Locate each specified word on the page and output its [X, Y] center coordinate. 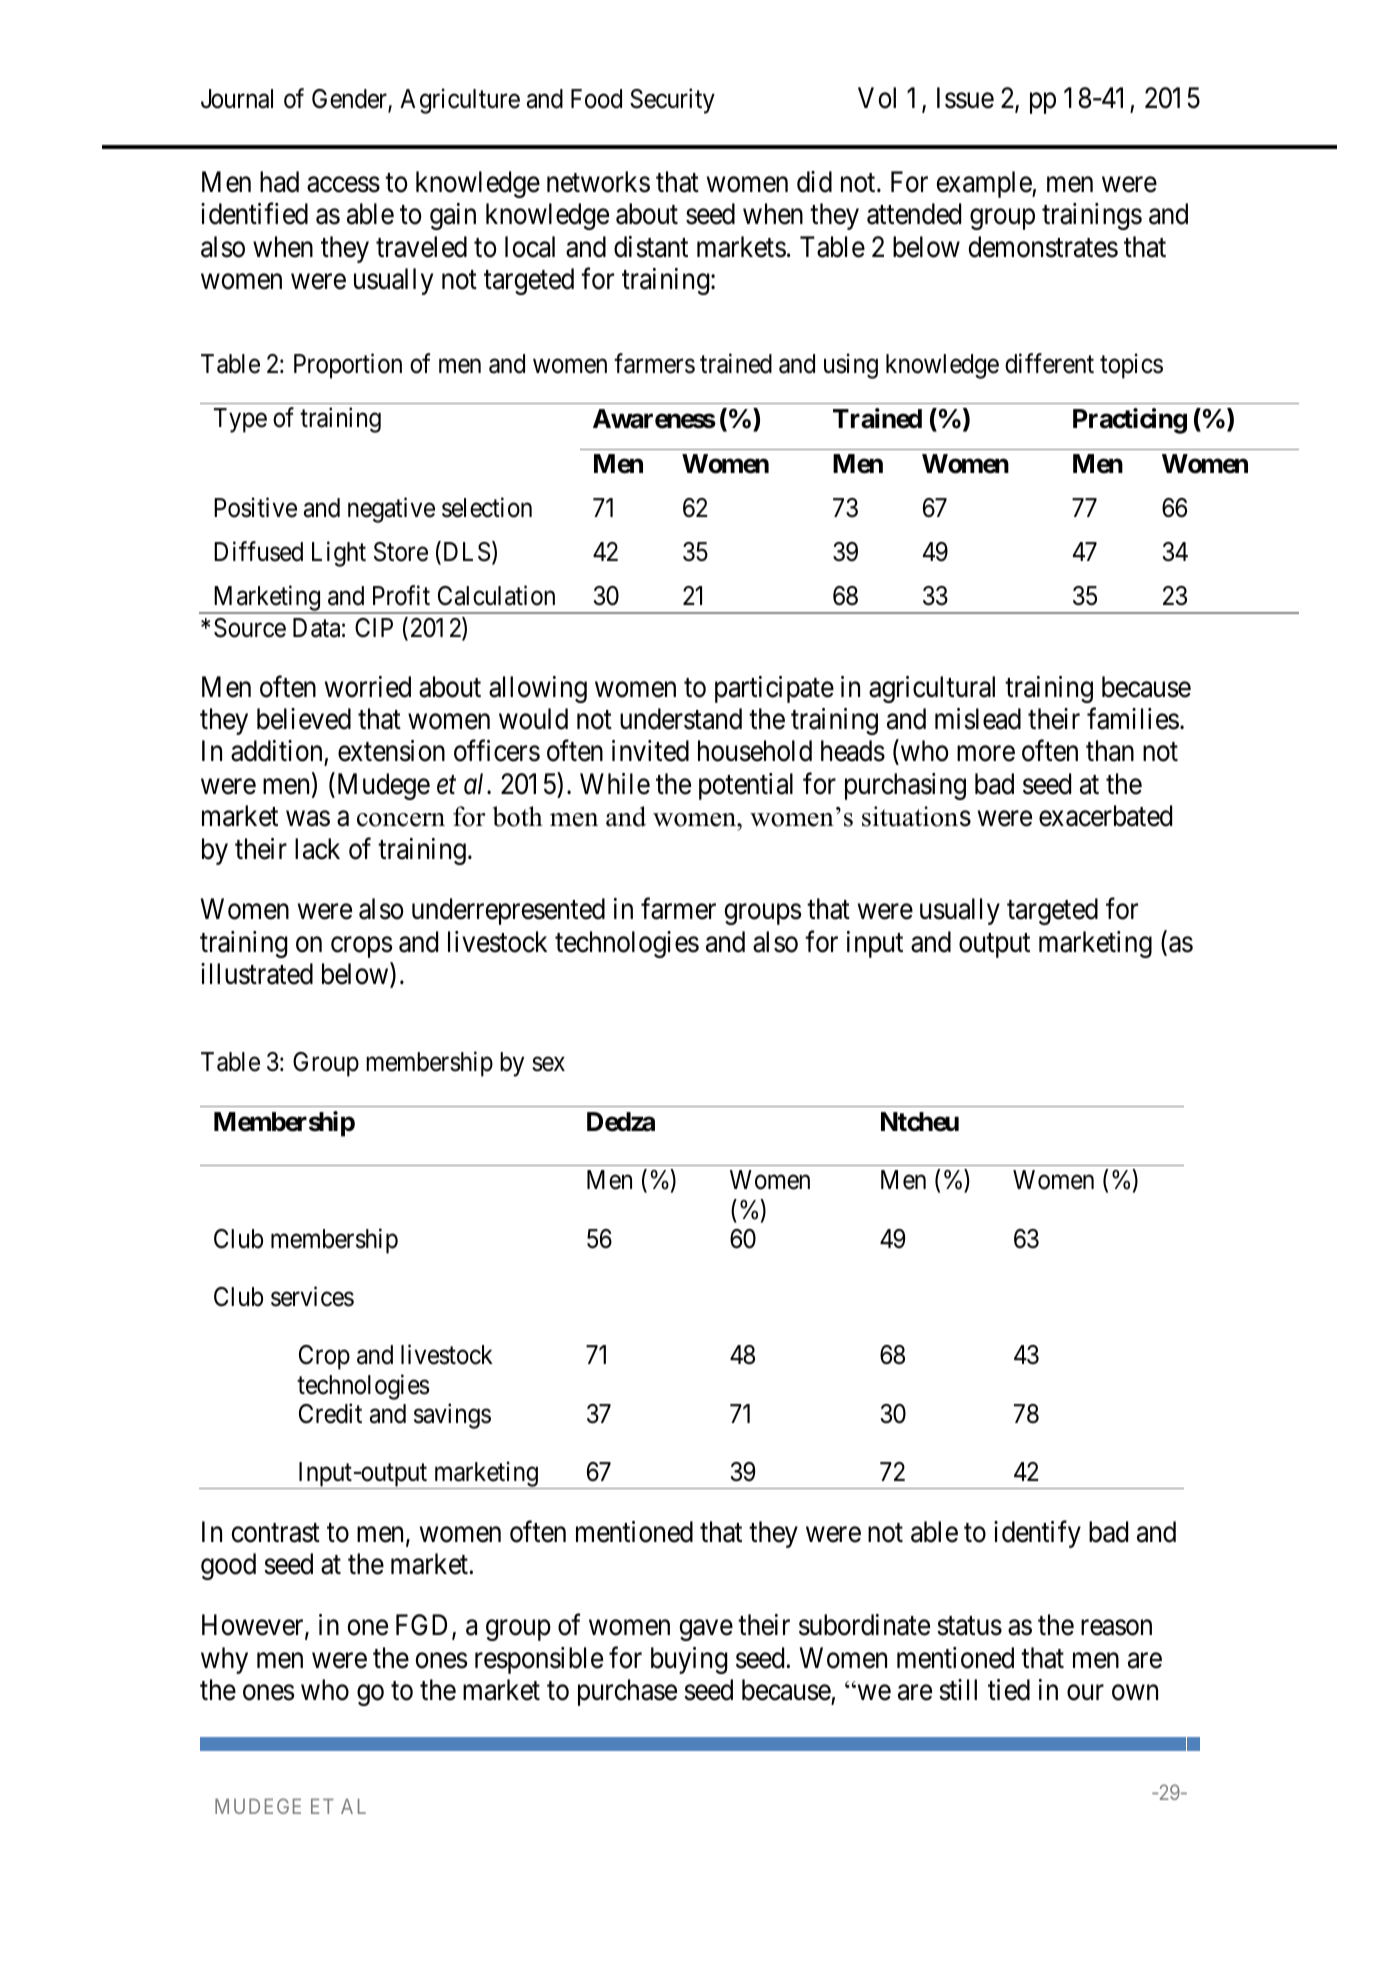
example [984, 184]
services [312, 1296]
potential [746, 786]
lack [317, 849]
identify [1037, 1534]
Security [672, 101]
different [1049, 363]
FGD [421, 1625]
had [279, 182]
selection [487, 507]
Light [339, 554]
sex [548, 1064]
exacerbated [1105, 816]
